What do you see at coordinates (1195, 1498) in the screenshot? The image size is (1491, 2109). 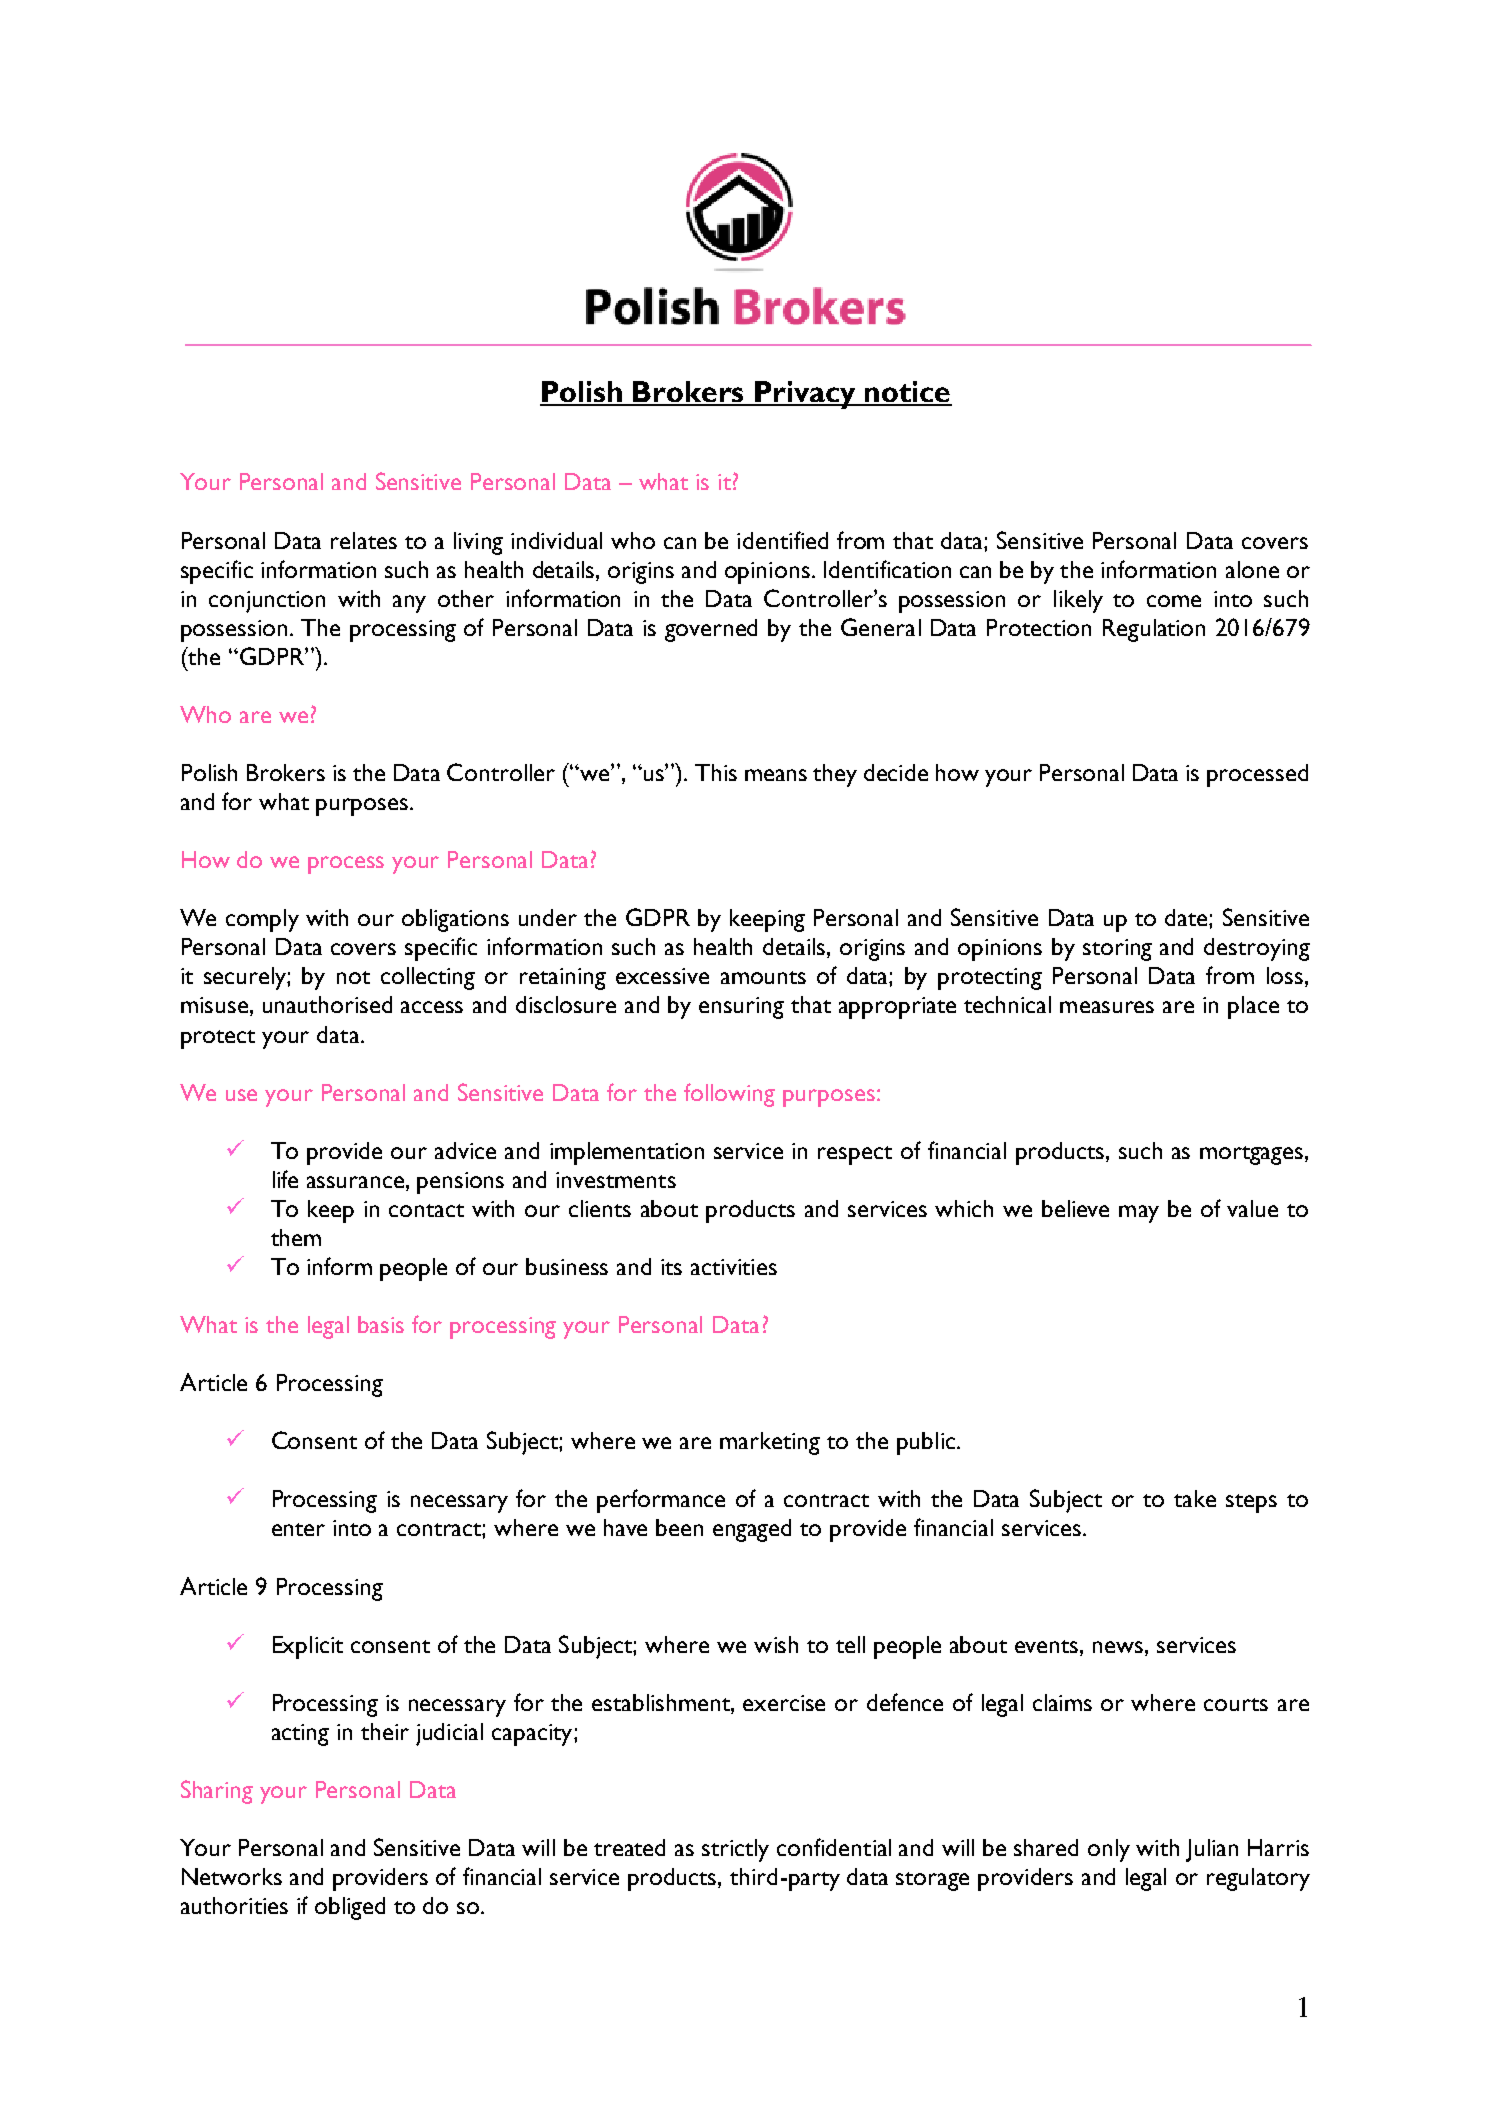 I see `take` at bounding box center [1195, 1498].
